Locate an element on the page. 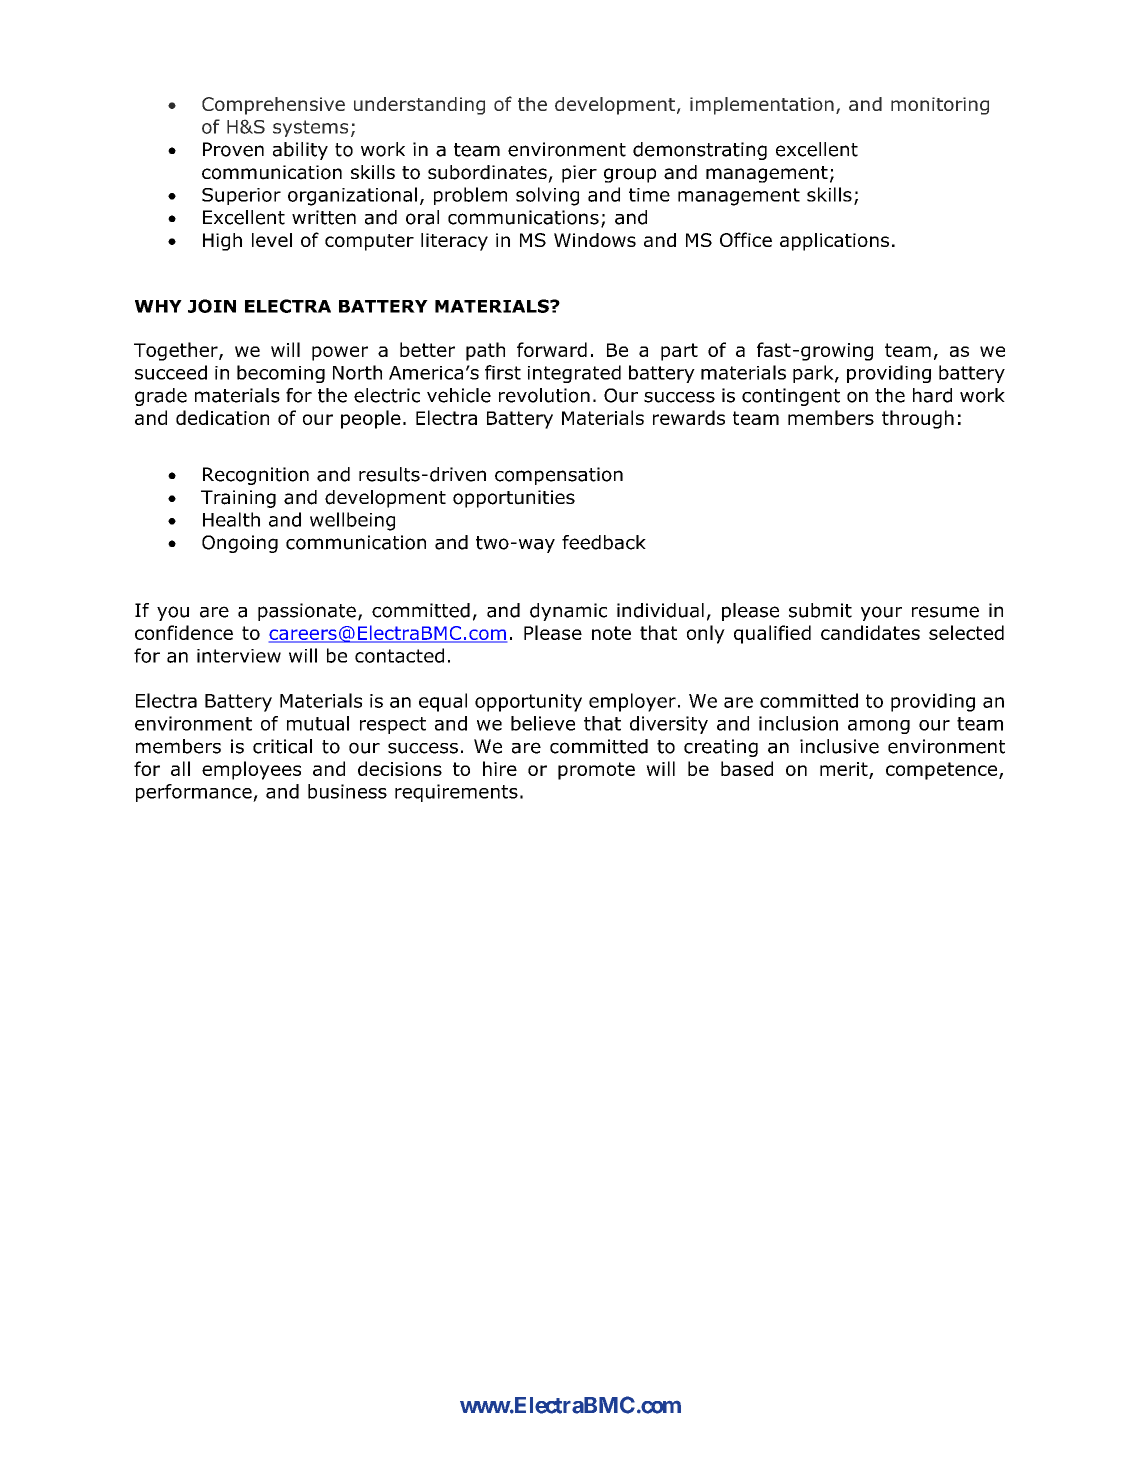 Image resolution: width=1140 pixels, height=1476 pixels. your is located at coordinates (881, 613).
